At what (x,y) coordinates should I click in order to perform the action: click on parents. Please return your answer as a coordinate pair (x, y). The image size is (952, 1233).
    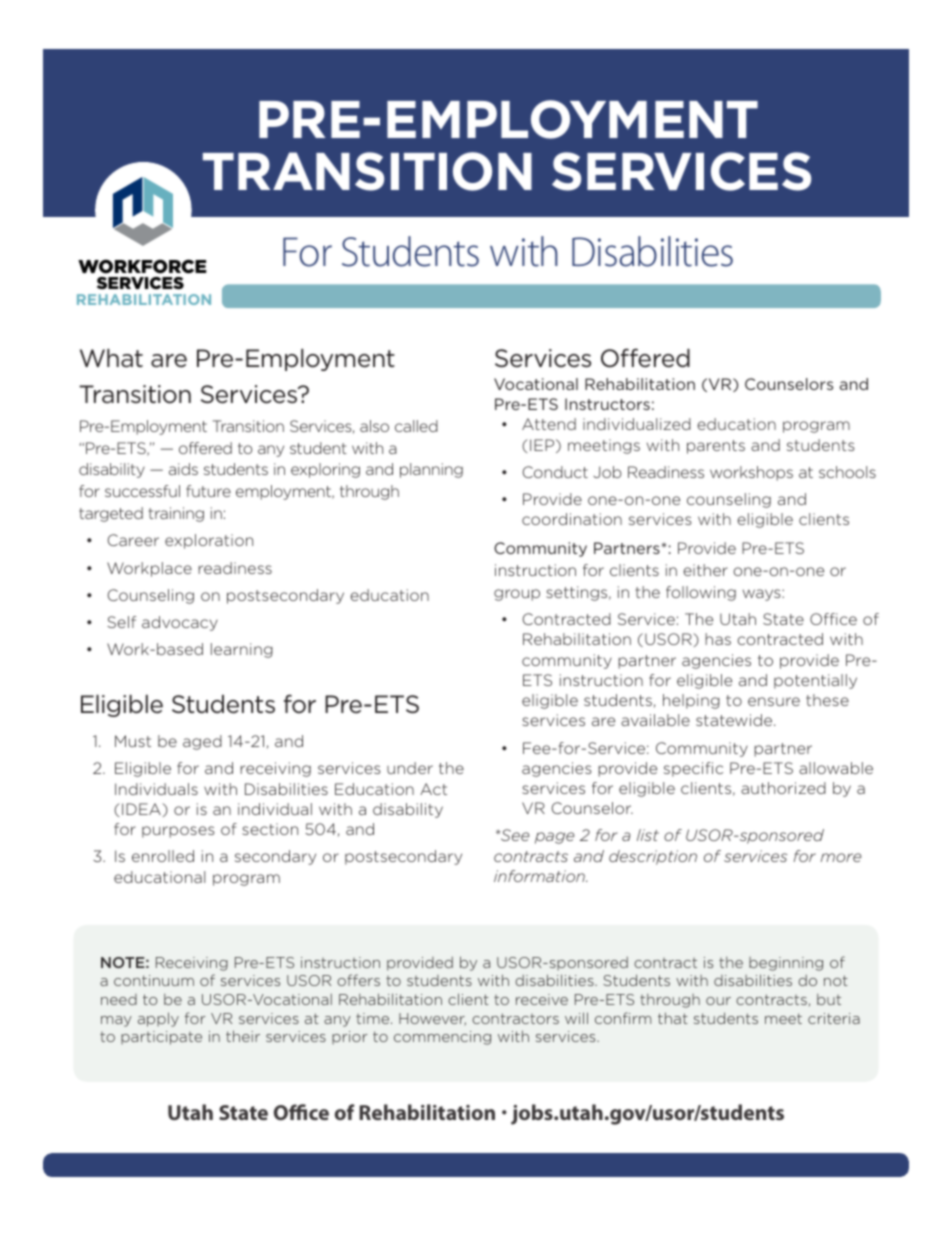
    Looking at the image, I should click on (716, 447).
